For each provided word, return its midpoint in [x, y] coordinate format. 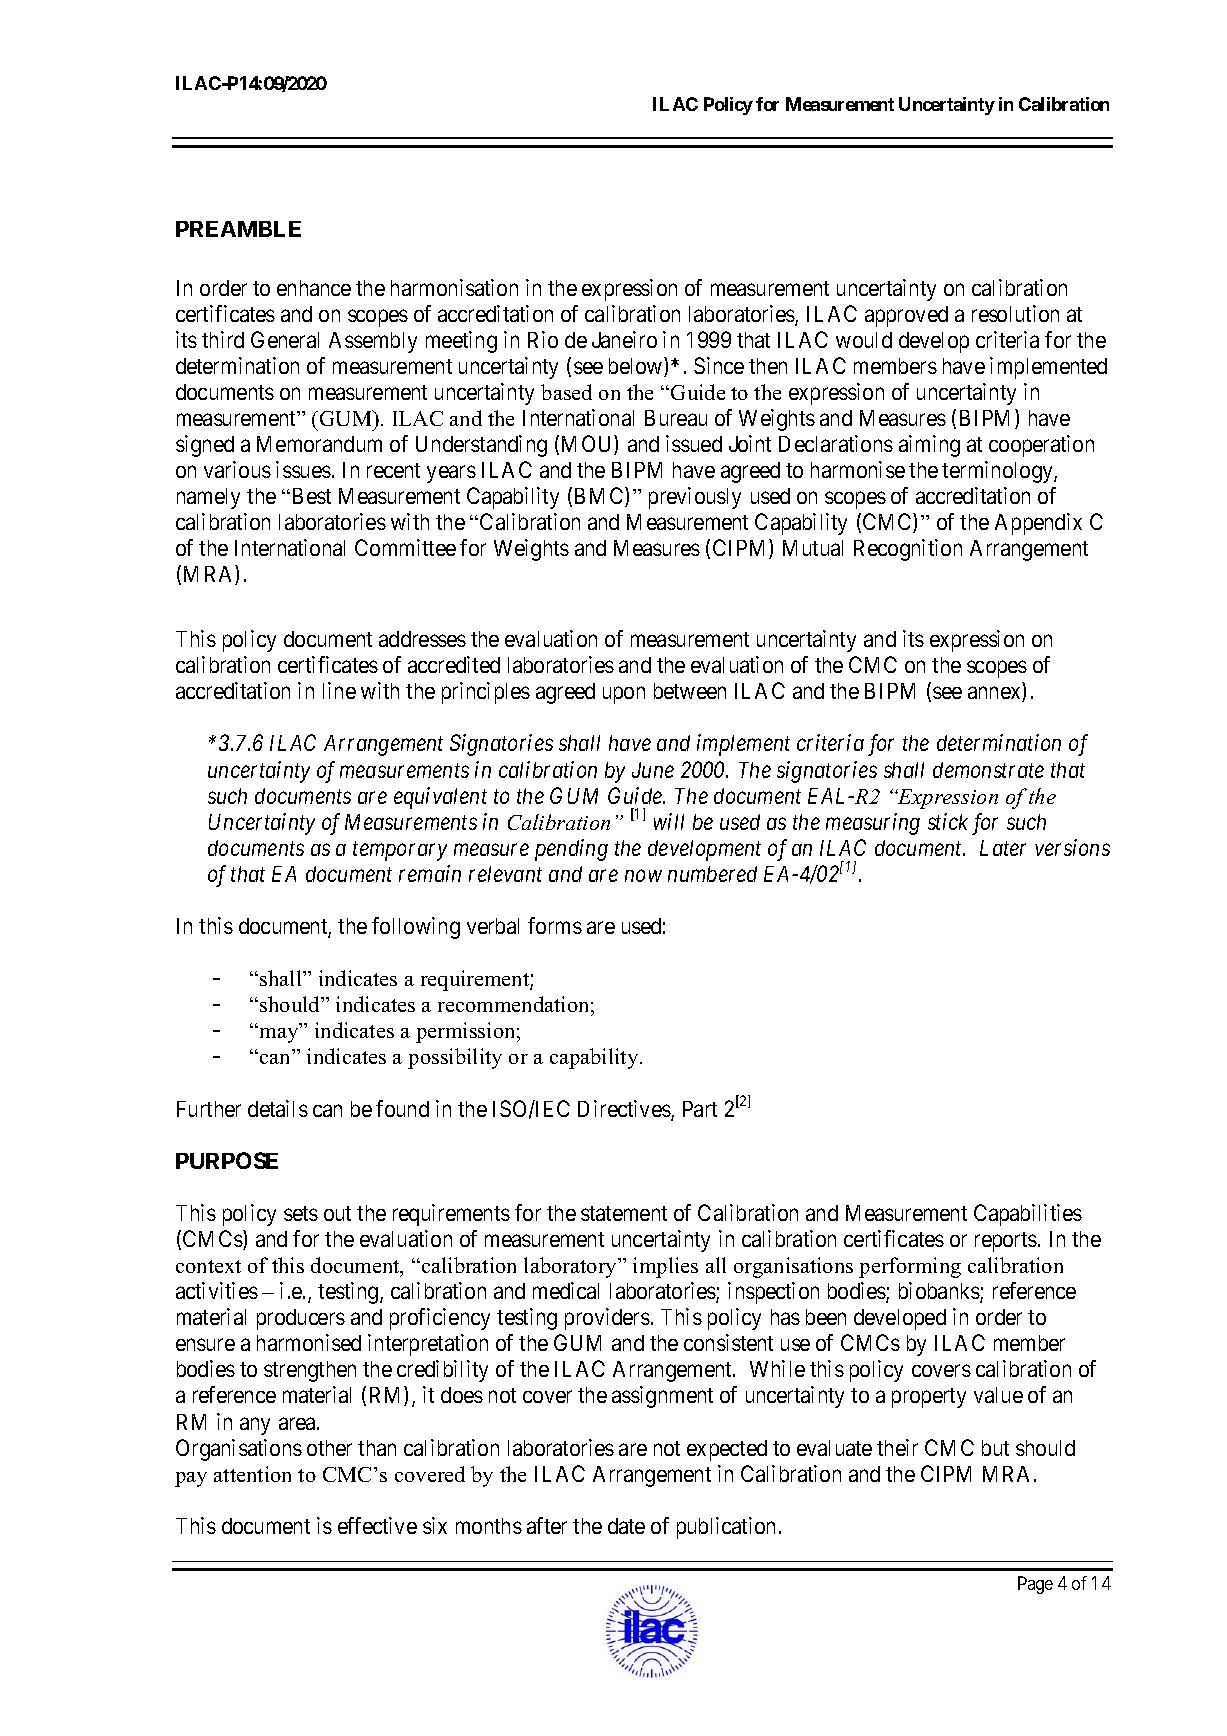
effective [377, 1525]
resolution [1015, 313]
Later [1003, 848]
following [416, 928]
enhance [314, 288]
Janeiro [624, 339]
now [643, 876]
